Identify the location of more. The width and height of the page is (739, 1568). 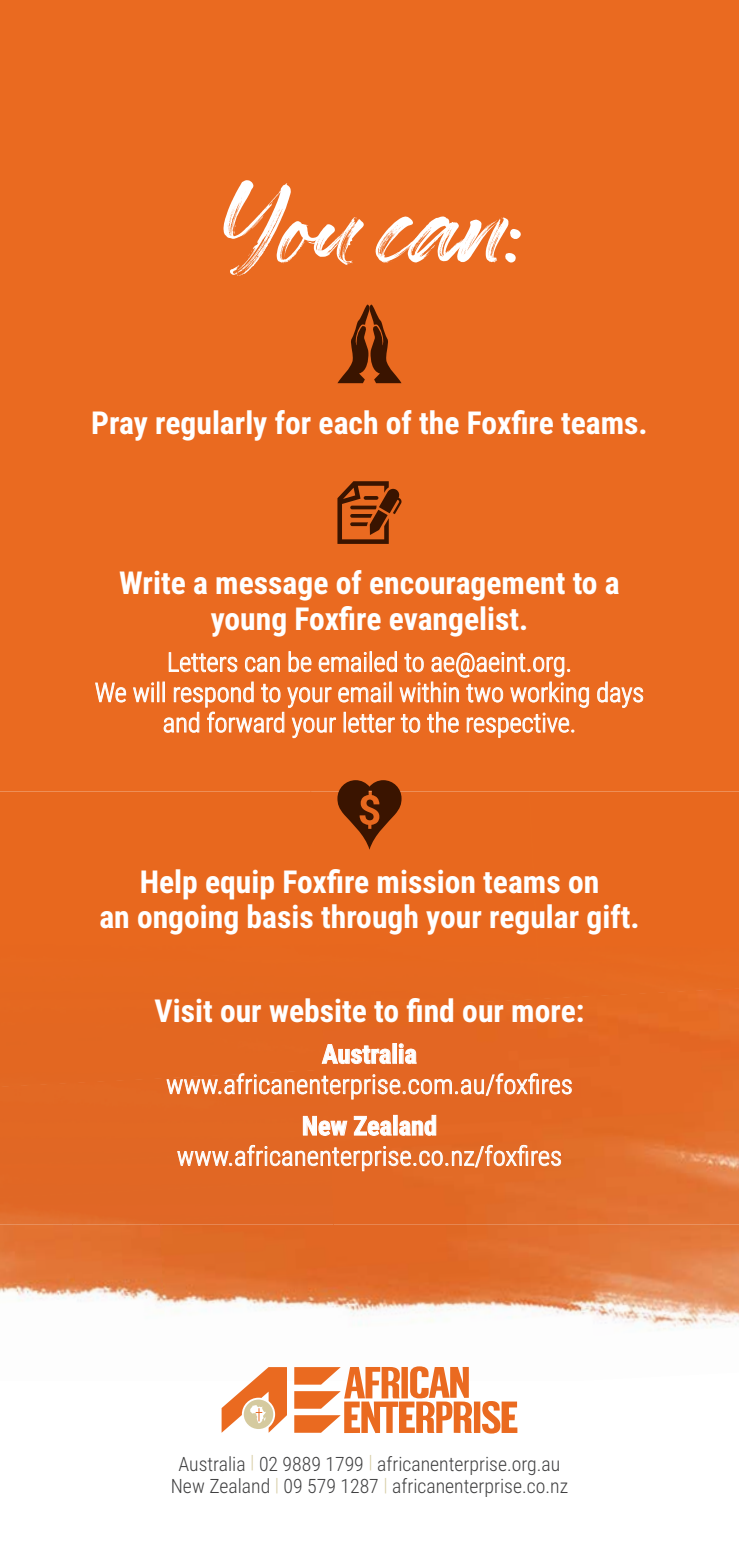
(543, 1013).
